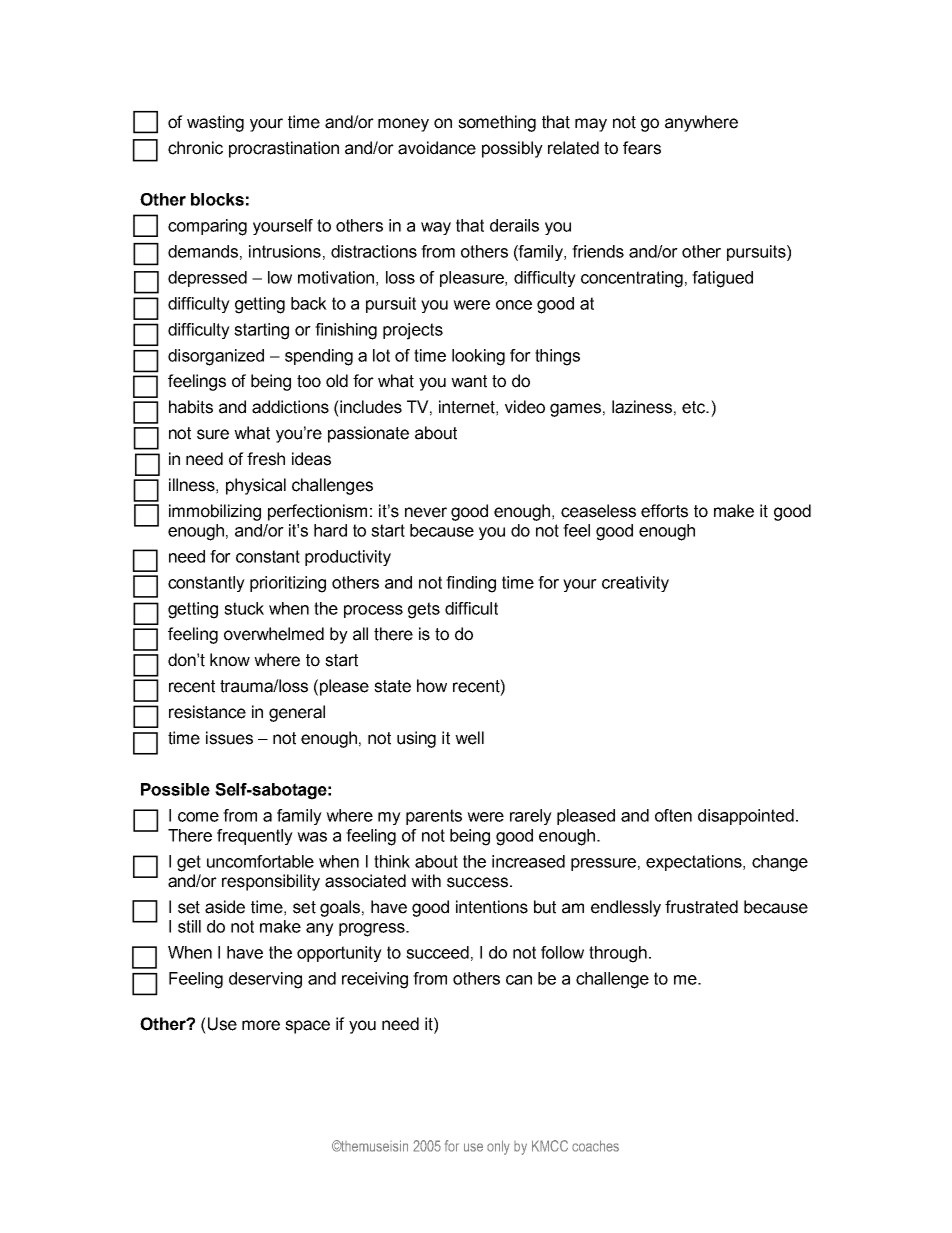 The image size is (952, 1233). Describe the element at coordinates (512, 149) in the screenshot. I see `possibly` at that location.
